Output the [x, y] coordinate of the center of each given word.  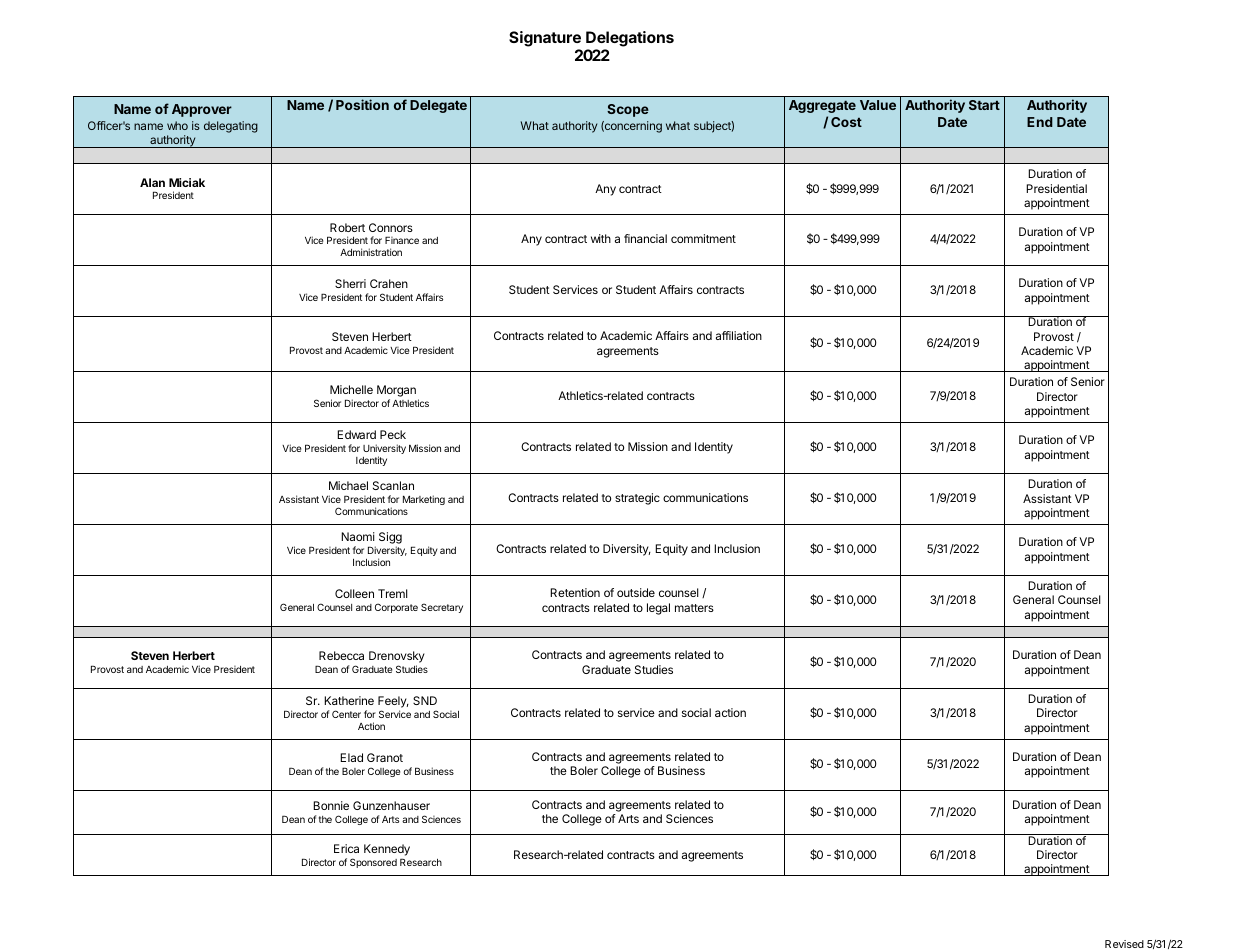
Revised [1124, 944]
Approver [202, 110]
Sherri [350, 283]
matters [694, 608]
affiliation [739, 335]
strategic [637, 499]
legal [658, 609]
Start [984, 105]
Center [346, 714]
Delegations [630, 39]
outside [636, 592]
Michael [348, 485]
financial [645, 238]
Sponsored [373, 863]
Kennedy [387, 850]
